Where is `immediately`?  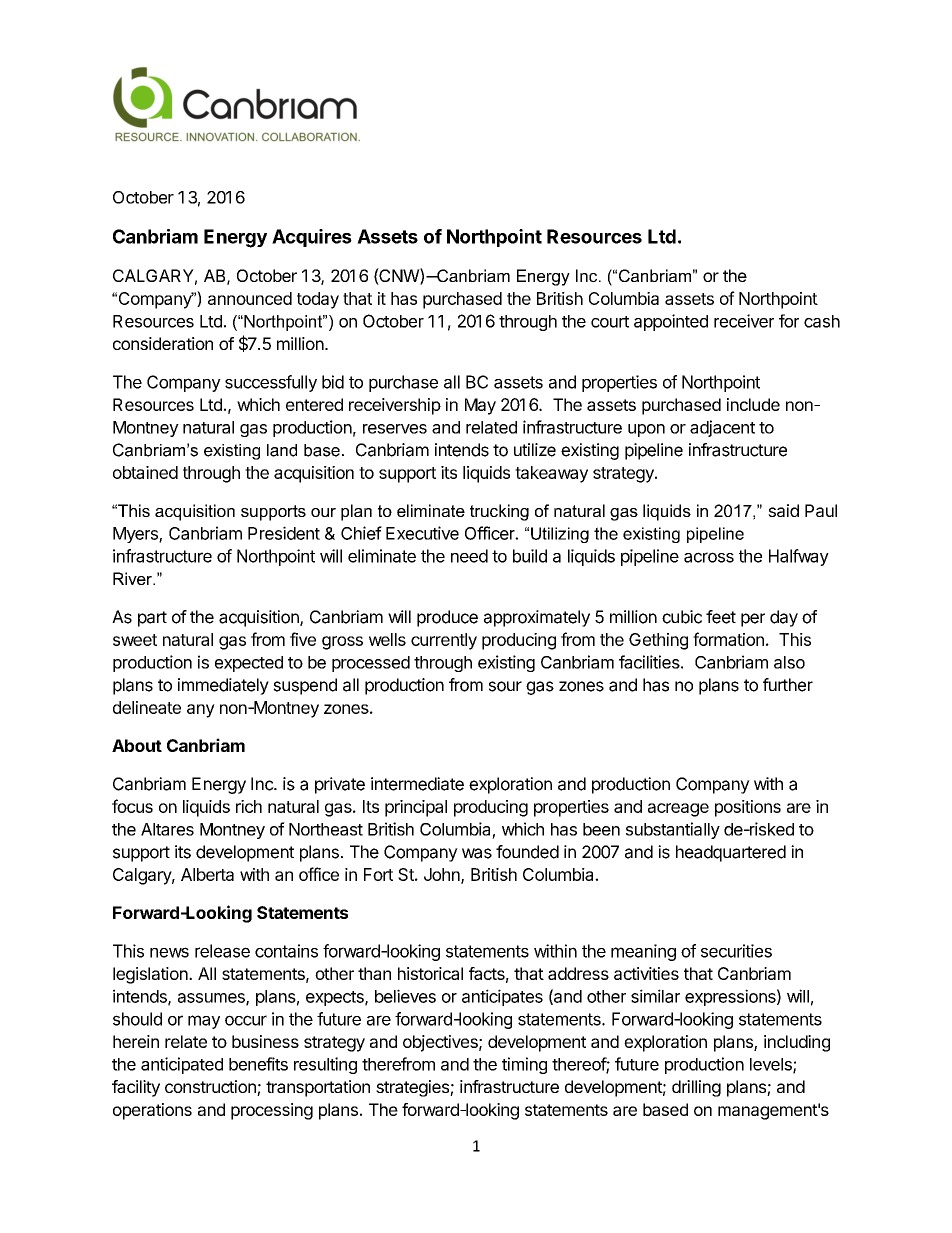 immediately is located at coordinates (223, 686).
